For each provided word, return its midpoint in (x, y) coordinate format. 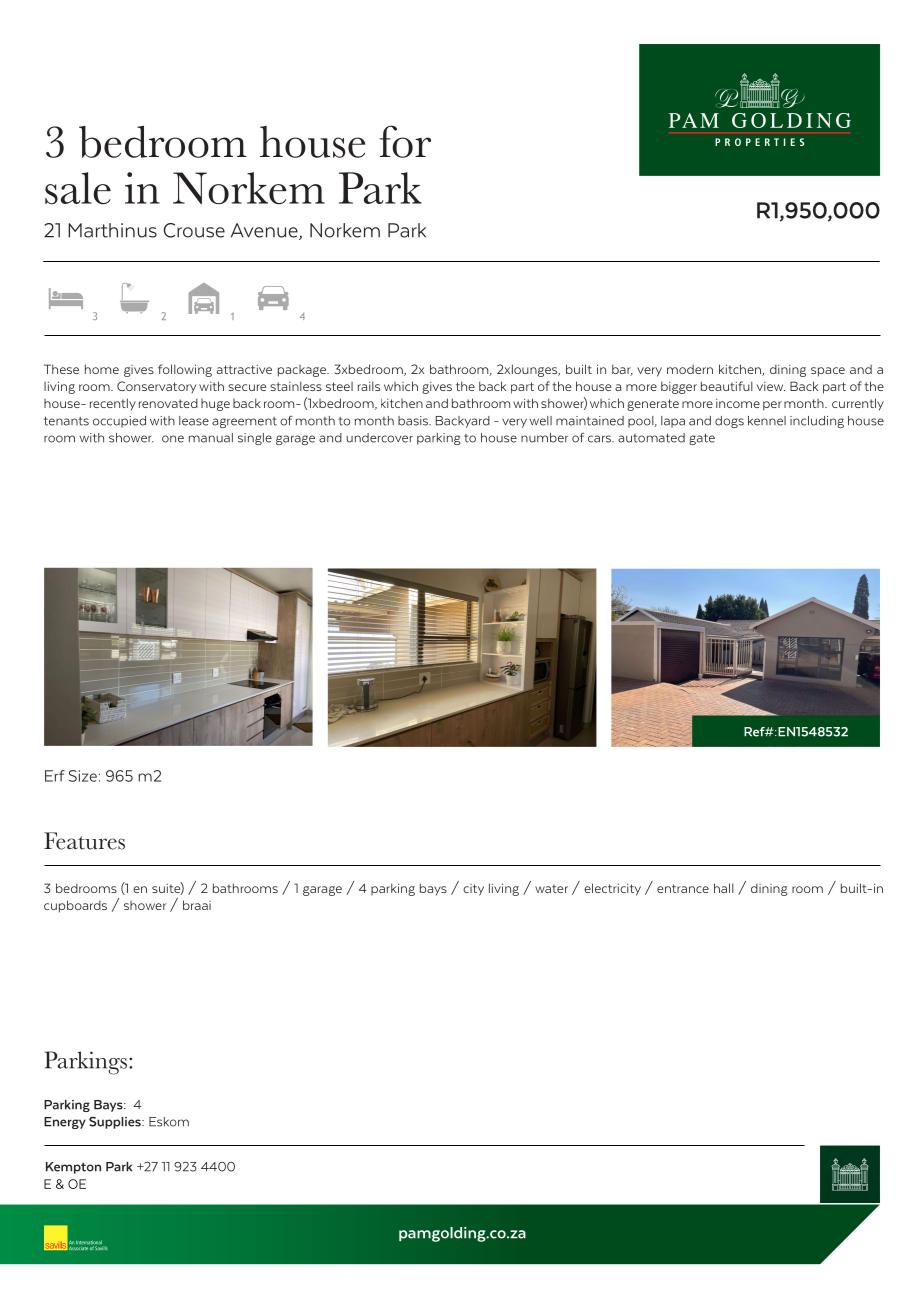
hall (724, 888)
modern (690, 369)
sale (78, 188)
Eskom (169, 1122)
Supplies (116, 1122)
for (405, 141)
